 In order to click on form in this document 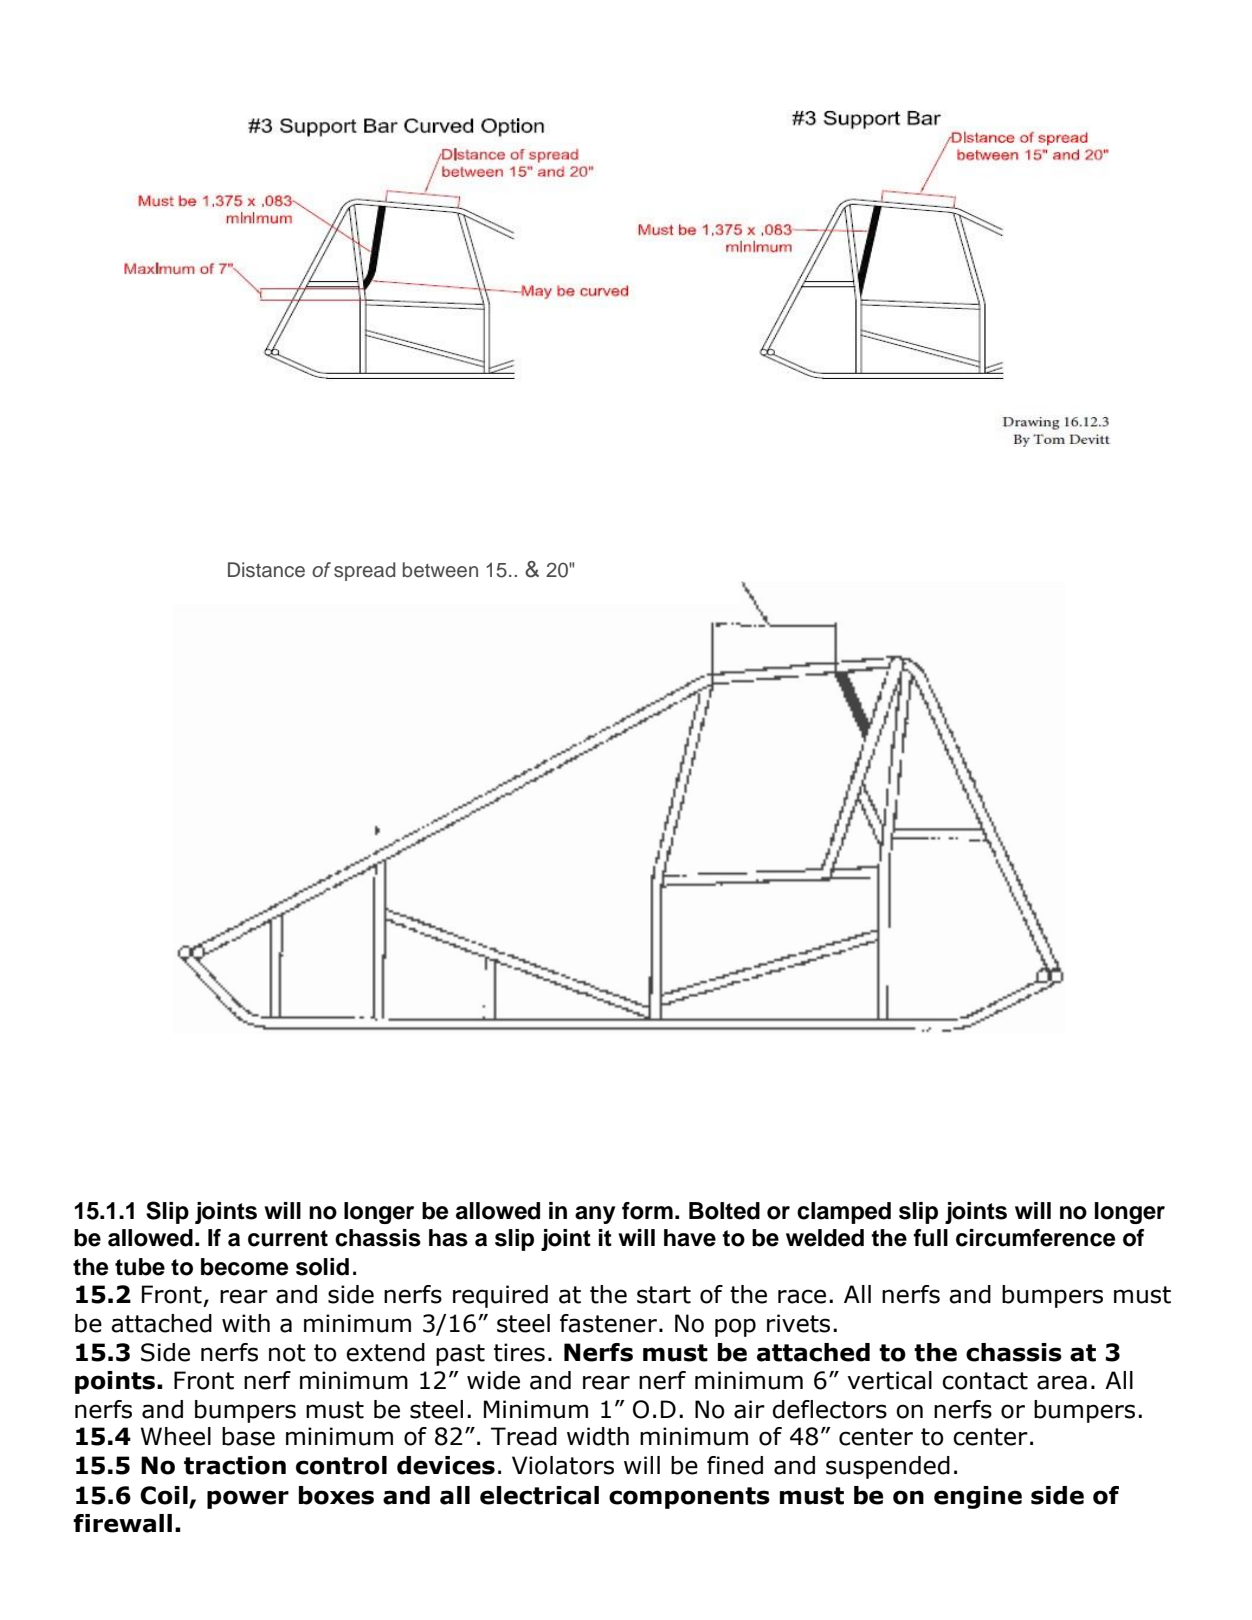, I will do `click(647, 1211)`.
